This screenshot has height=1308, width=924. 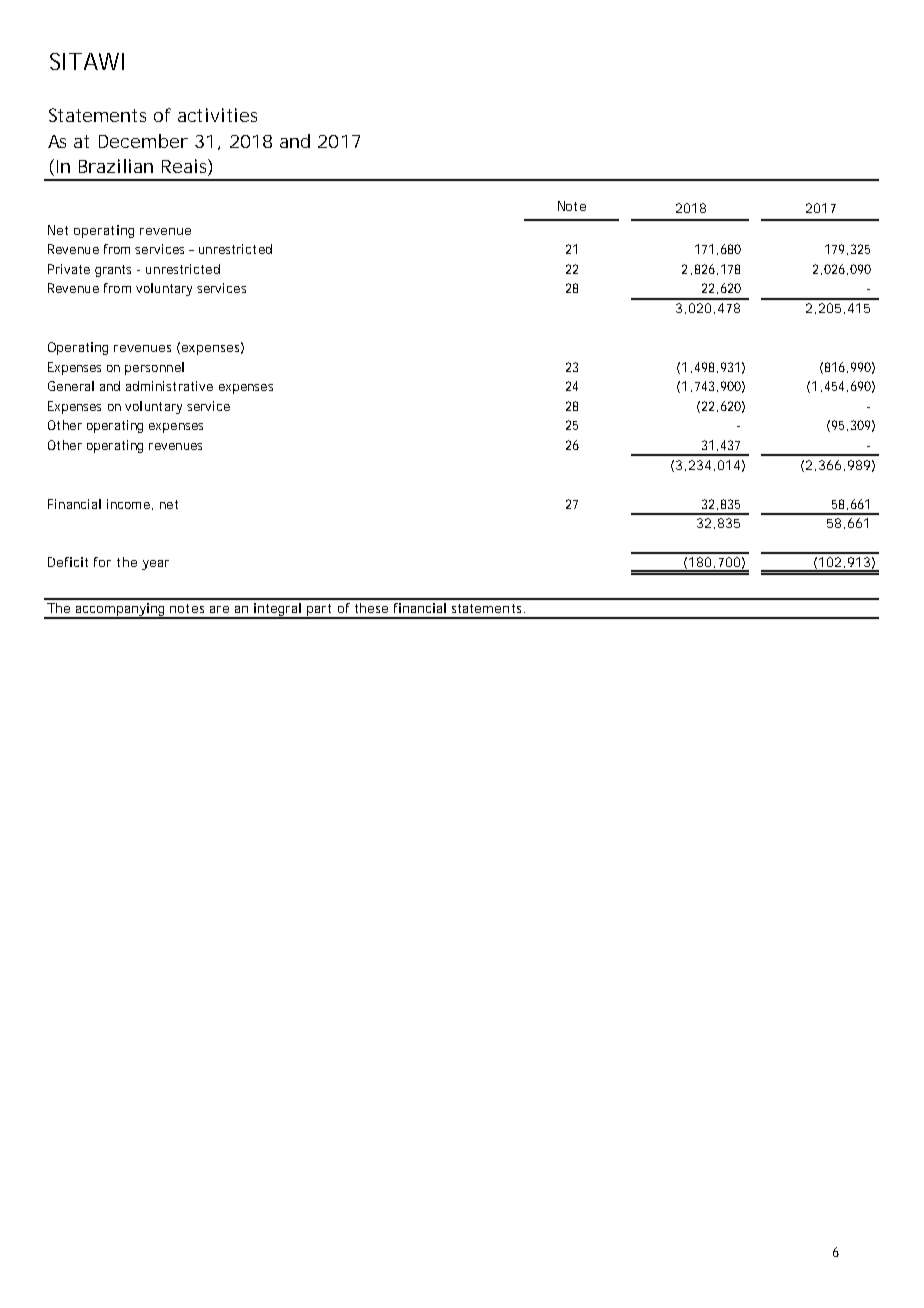 What do you see at coordinates (128, 504) in the screenshot?
I see `income` at bounding box center [128, 504].
